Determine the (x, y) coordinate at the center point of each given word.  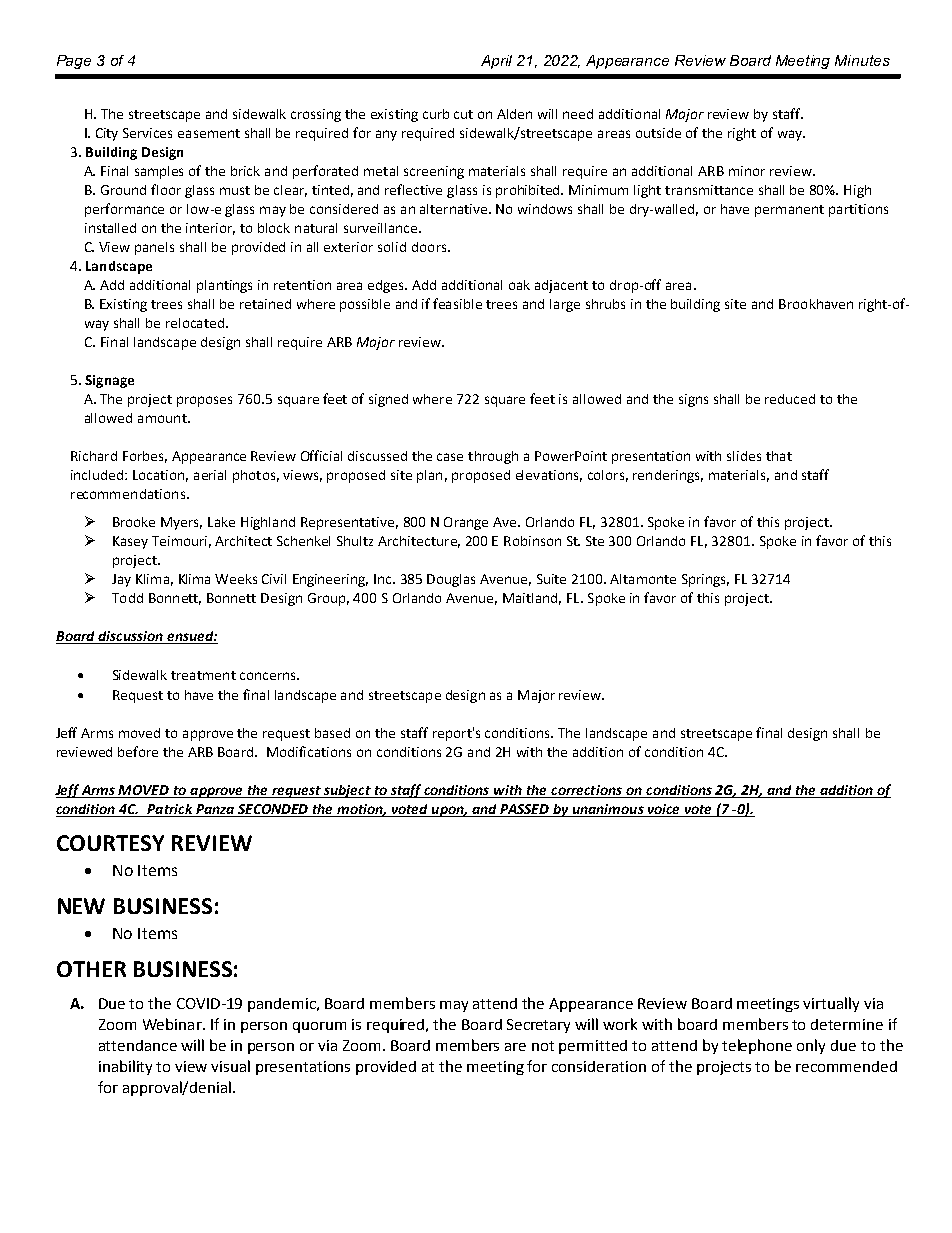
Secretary (538, 1026)
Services (147, 133)
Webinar (173, 1024)
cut (463, 114)
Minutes (862, 60)
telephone (757, 1046)
